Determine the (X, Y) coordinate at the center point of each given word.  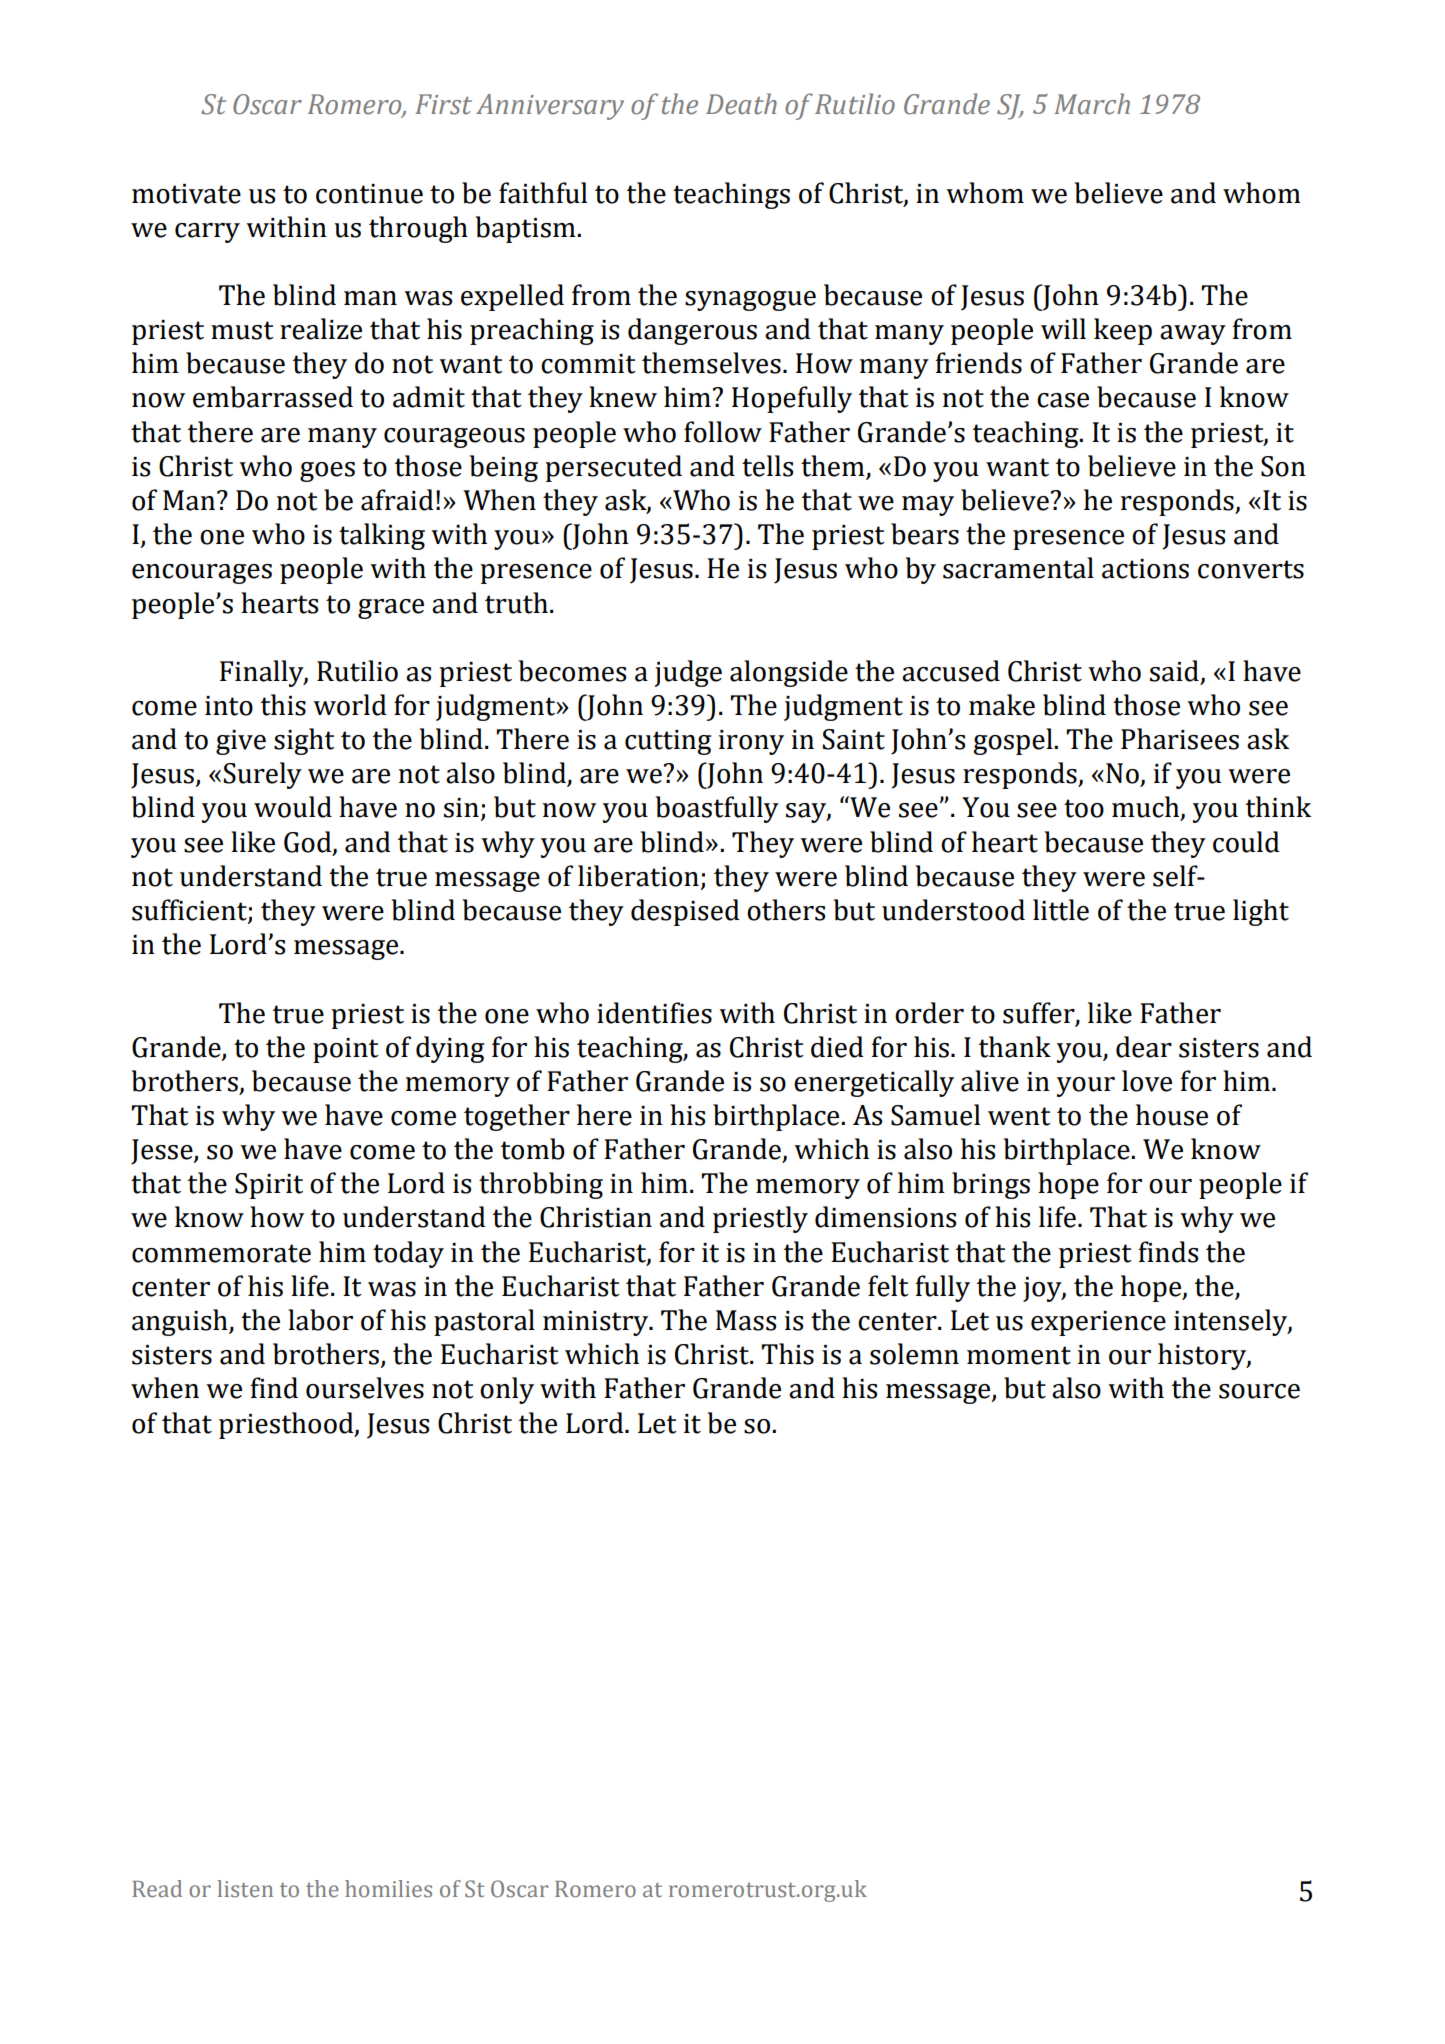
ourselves (365, 1388)
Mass (746, 1320)
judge (688, 673)
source (1259, 1391)
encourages (202, 574)
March (1092, 104)
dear (1144, 1047)
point (346, 1050)
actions (1145, 569)
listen (245, 1889)
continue (369, 194)
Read (157, 1888)
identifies (654, 1013)
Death (741, 104)
